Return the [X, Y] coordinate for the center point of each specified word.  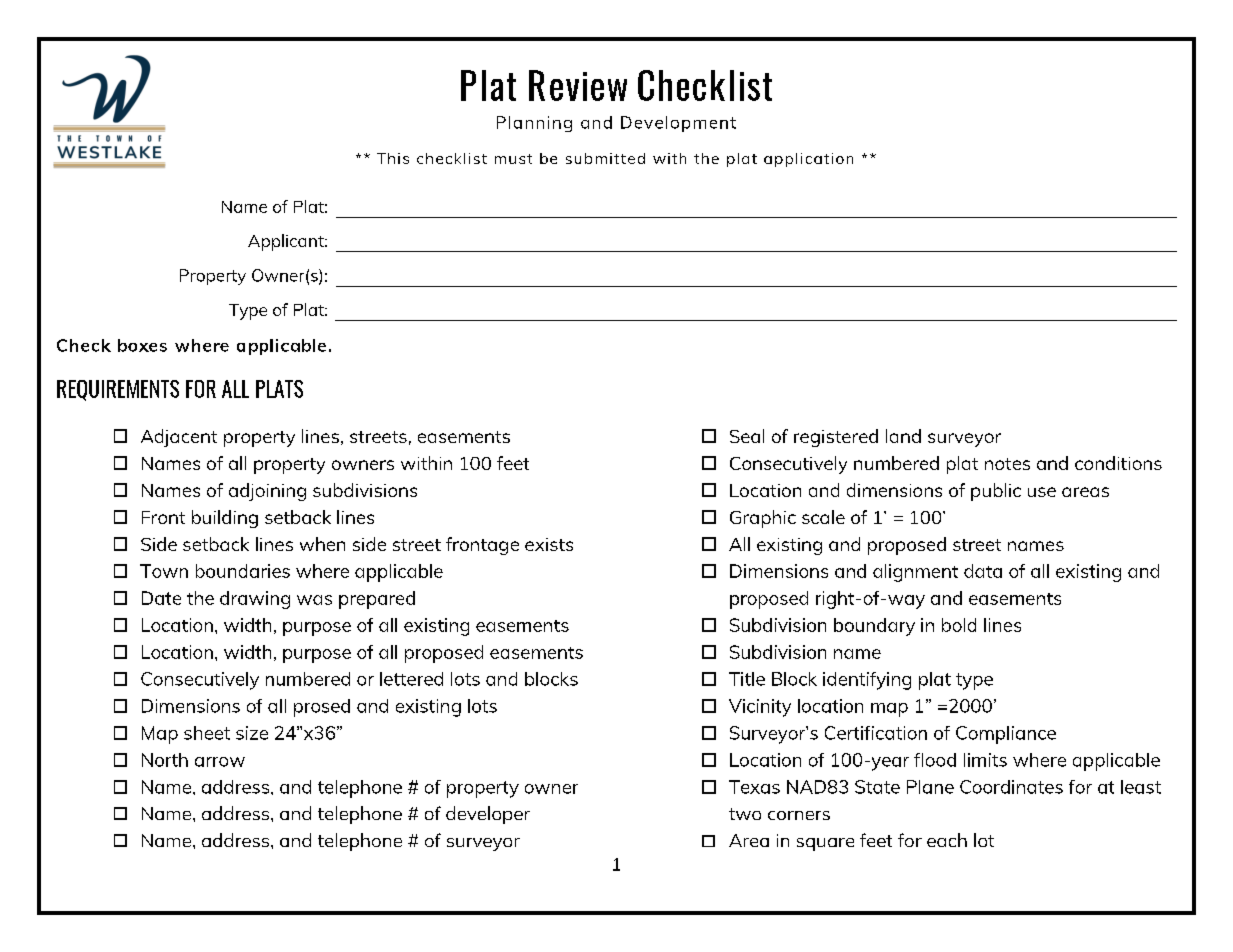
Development [678, 124]
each [947, 840]
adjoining [267, 492]
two [745, 814]
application [808, 160]
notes [1007, 464]
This [393, 158]
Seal [747, 436]
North [165, 760]
